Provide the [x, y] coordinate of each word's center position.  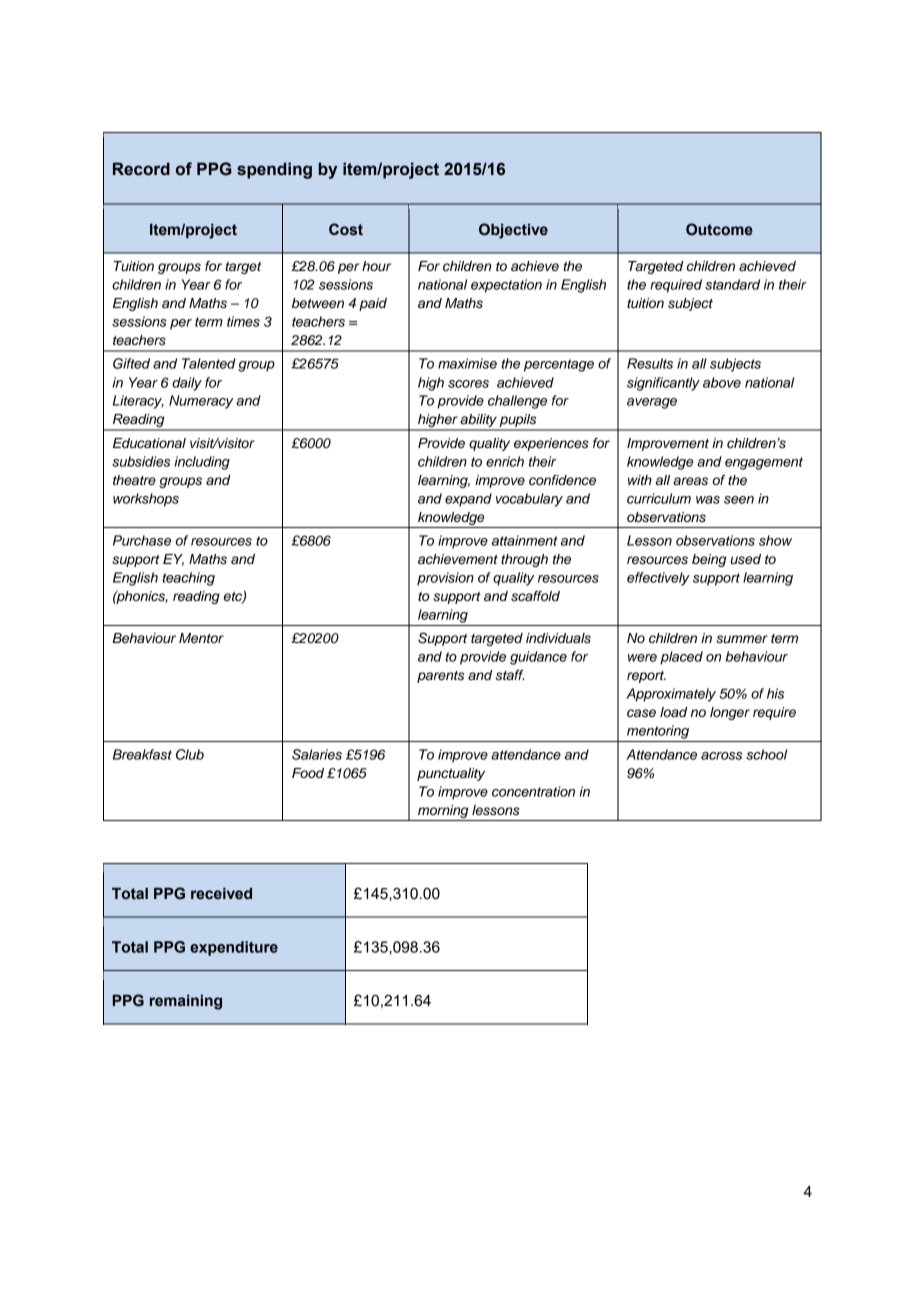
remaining [186, 1002]
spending [274, 170]
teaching [188, 579]
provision [445, 579]
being [709, 560]
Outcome [719, 229]
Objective [513, 231]
